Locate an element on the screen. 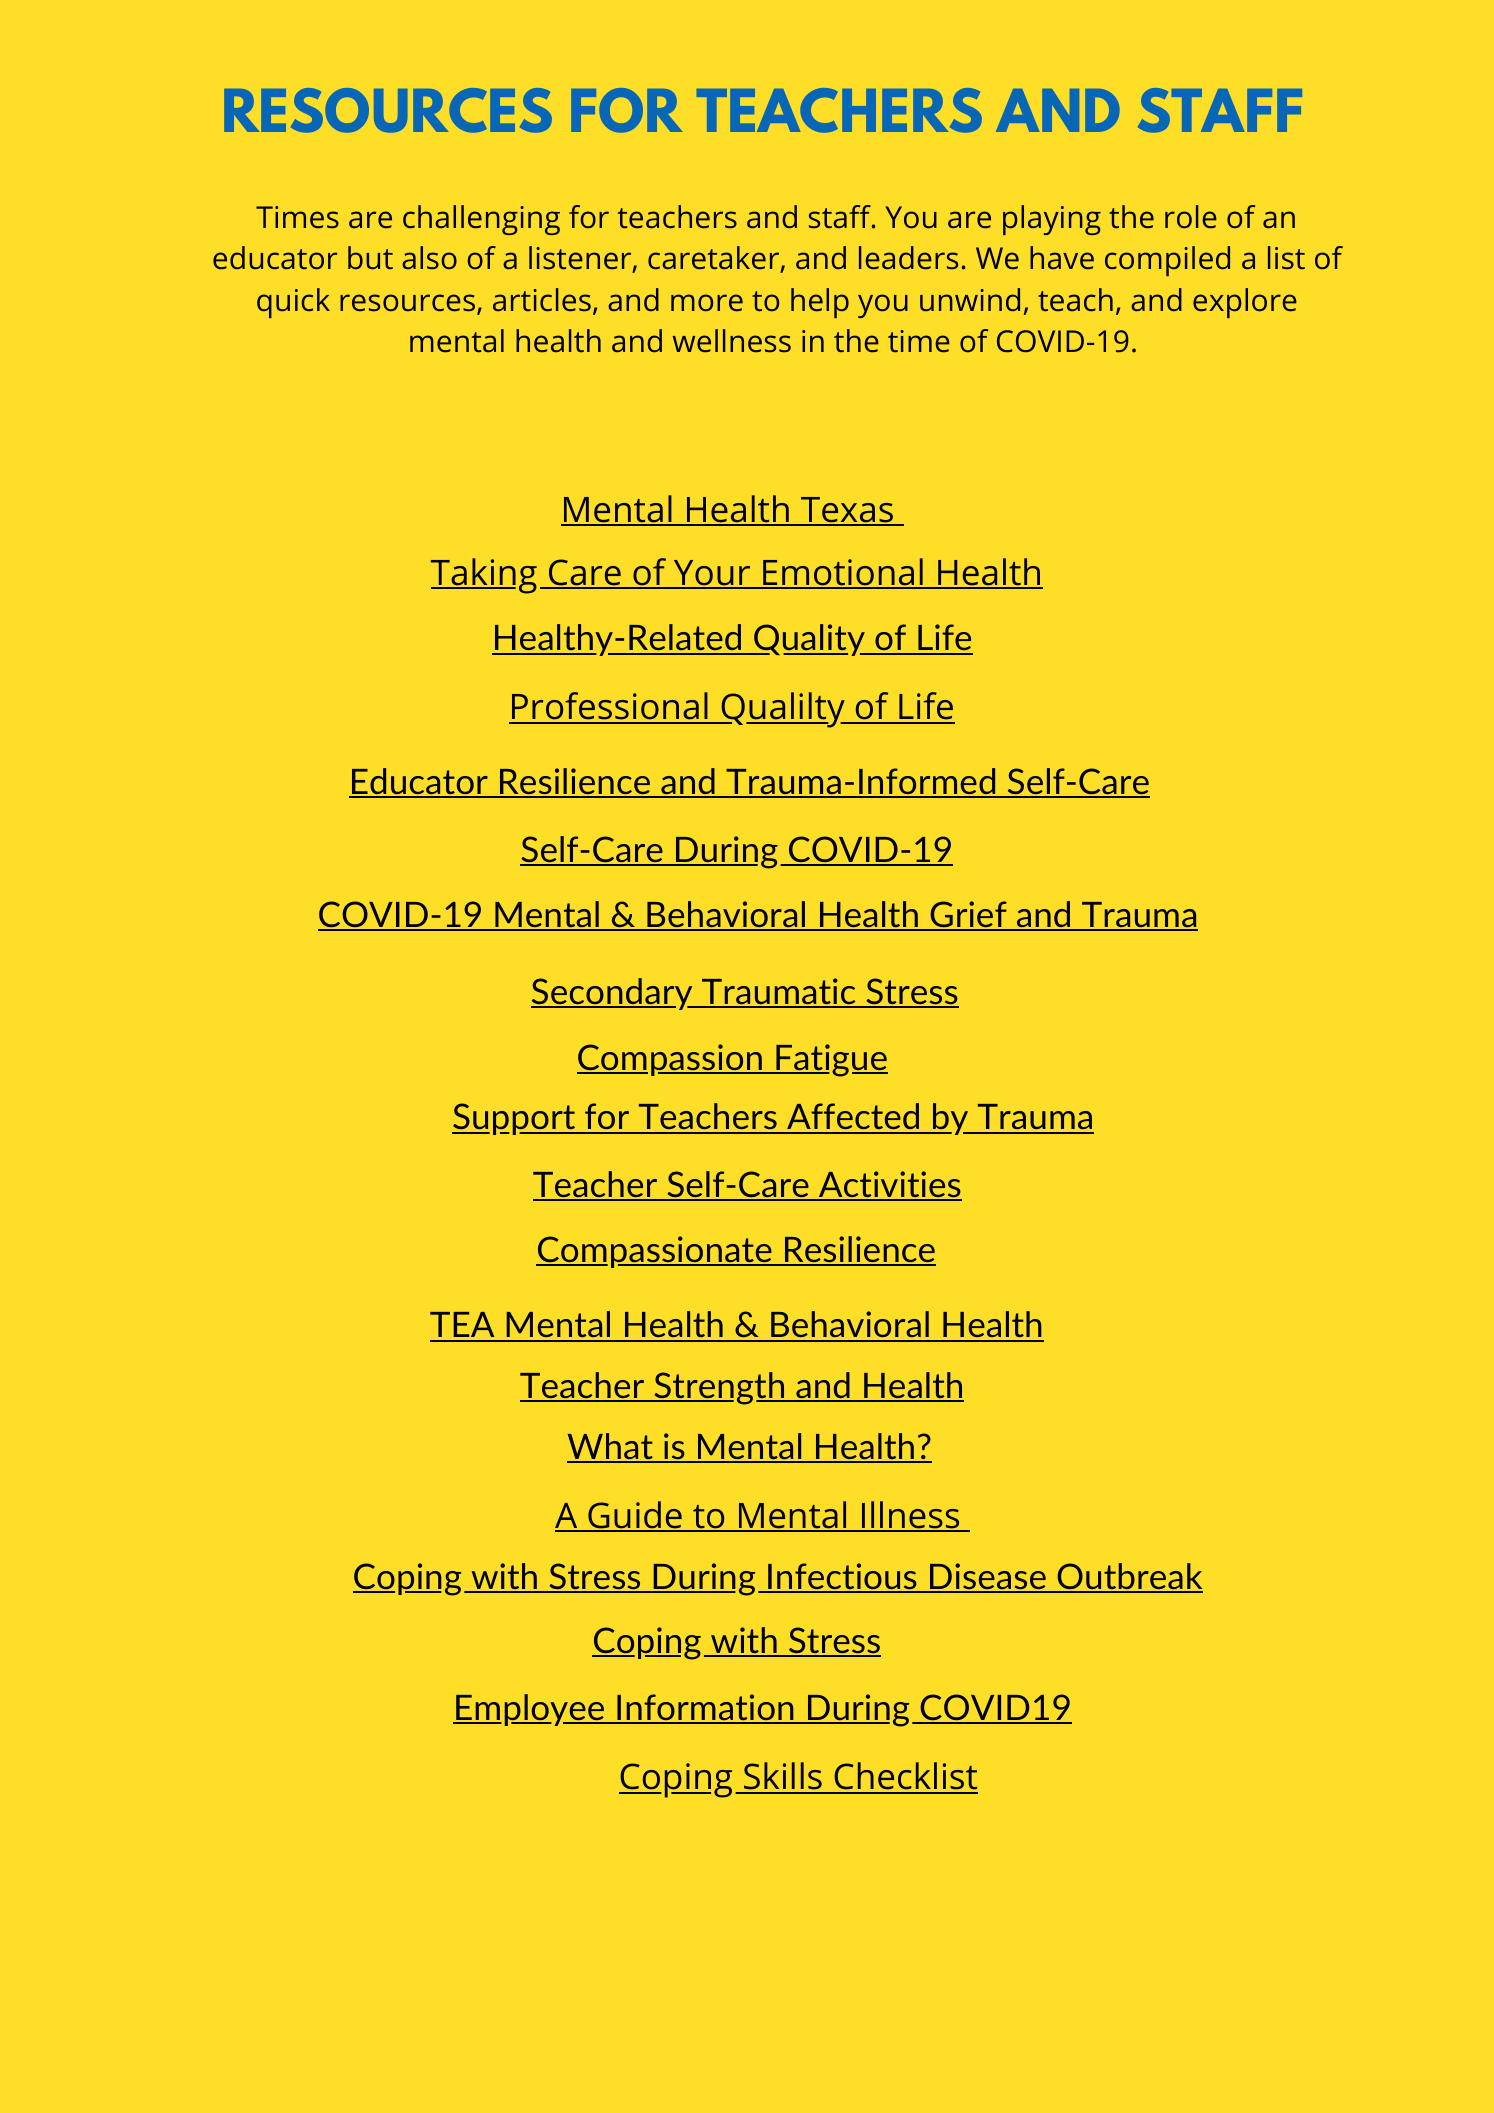  also is located at coordinates (429, 257).
